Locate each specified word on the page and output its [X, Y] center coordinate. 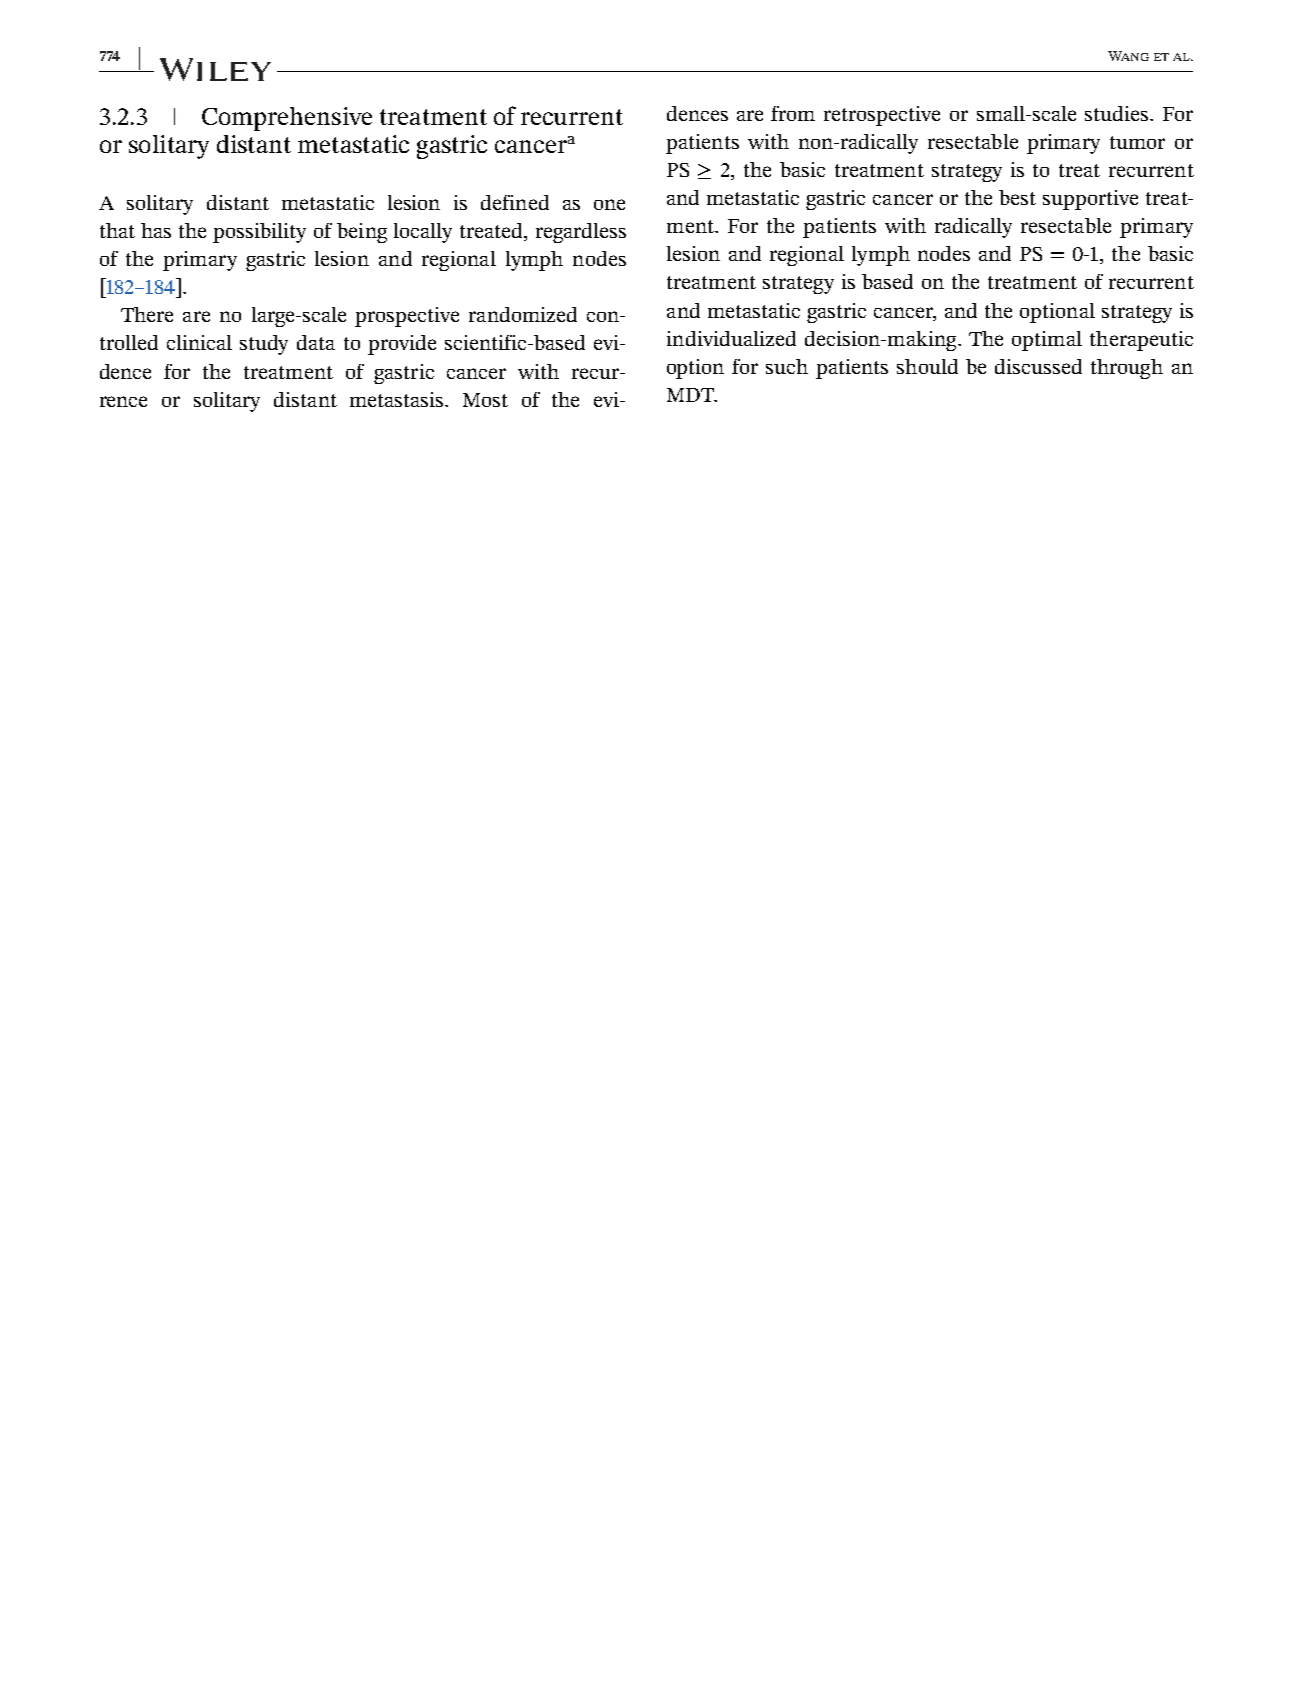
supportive [1090, 200]
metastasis [398, 399]
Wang [1128, 56]
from [793, 113]
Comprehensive [287, 119]
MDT [691, 395]
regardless [581, 233]
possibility [259, 233]
